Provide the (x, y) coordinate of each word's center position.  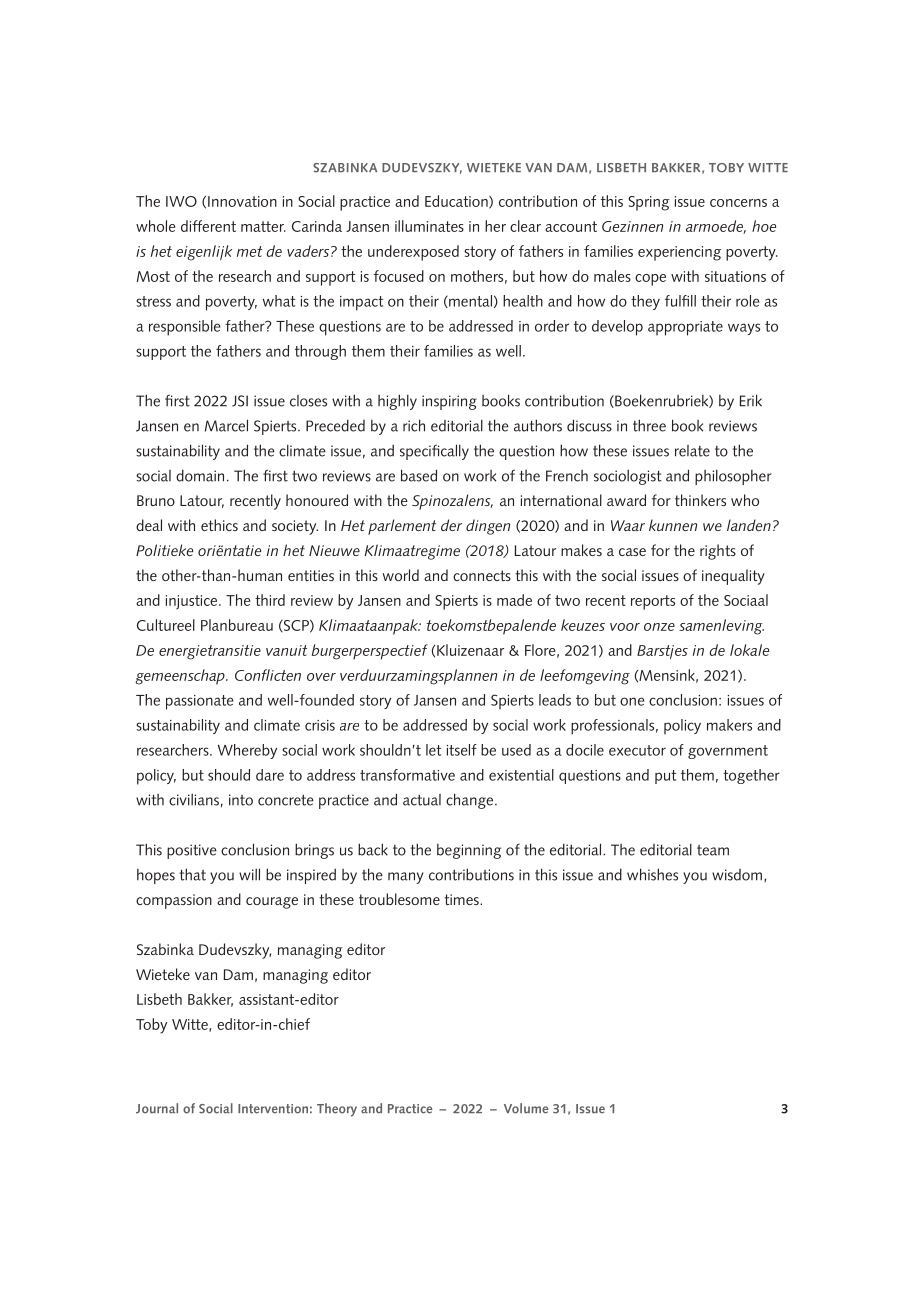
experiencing (679, 253)
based (419, 475)
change (471, 801)
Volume (526, 1108)
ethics (219, 525)
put (665, 777)
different (208, 226)
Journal (157, 1108)
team (713, 850)
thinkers (700, 500)
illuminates (429, 226)
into (241, 800)
